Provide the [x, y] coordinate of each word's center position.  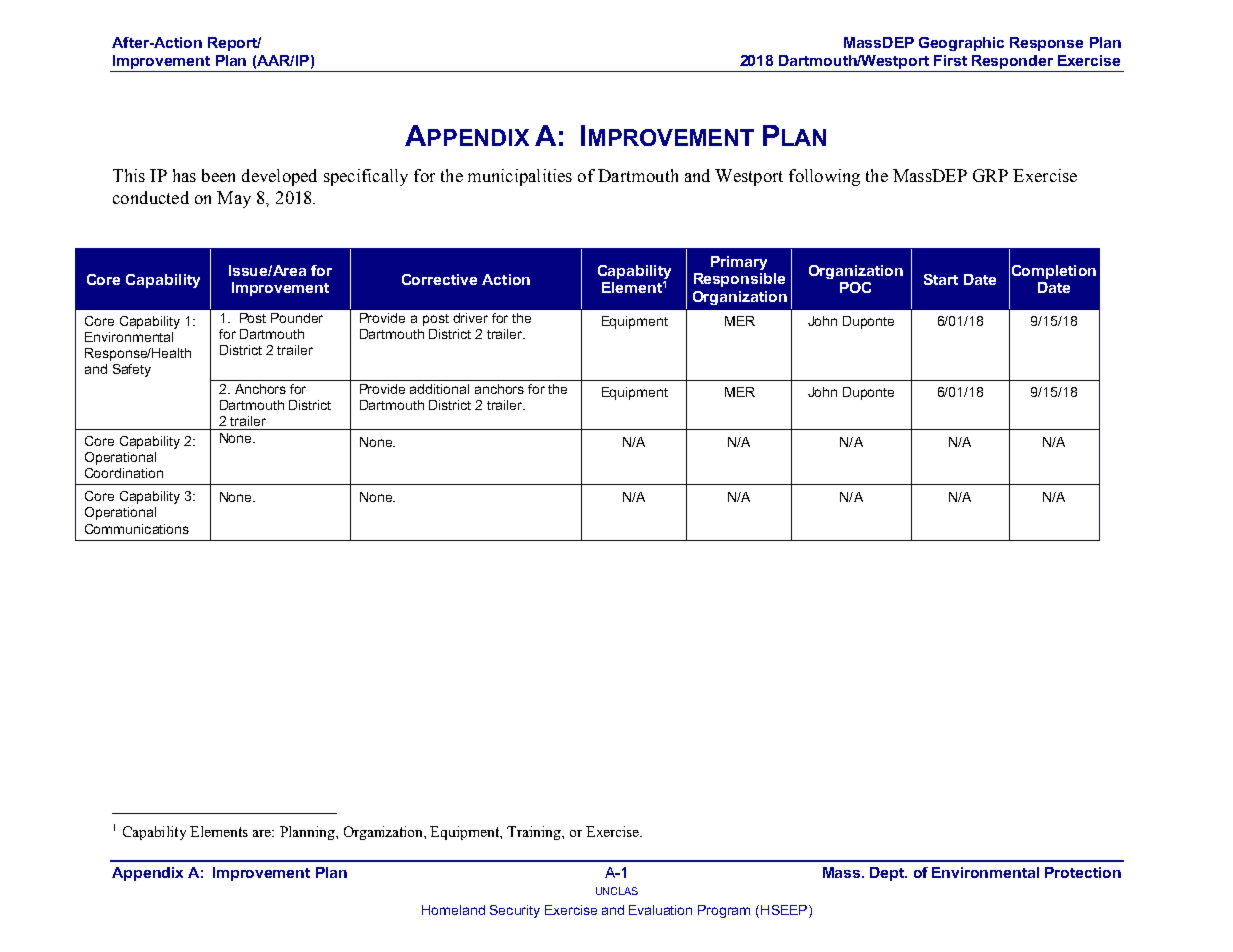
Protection [1083, 872]
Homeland [453, 910]
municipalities [520, 177]
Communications [137, 529]
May [234, 199]
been [218, 175]
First [950, 60]
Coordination [124, 473]
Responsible [739, 280]
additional [439, 389]
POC [855, 287]
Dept [888, 874]
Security [515, 911]
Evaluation [660, 910]
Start [941, 279]
